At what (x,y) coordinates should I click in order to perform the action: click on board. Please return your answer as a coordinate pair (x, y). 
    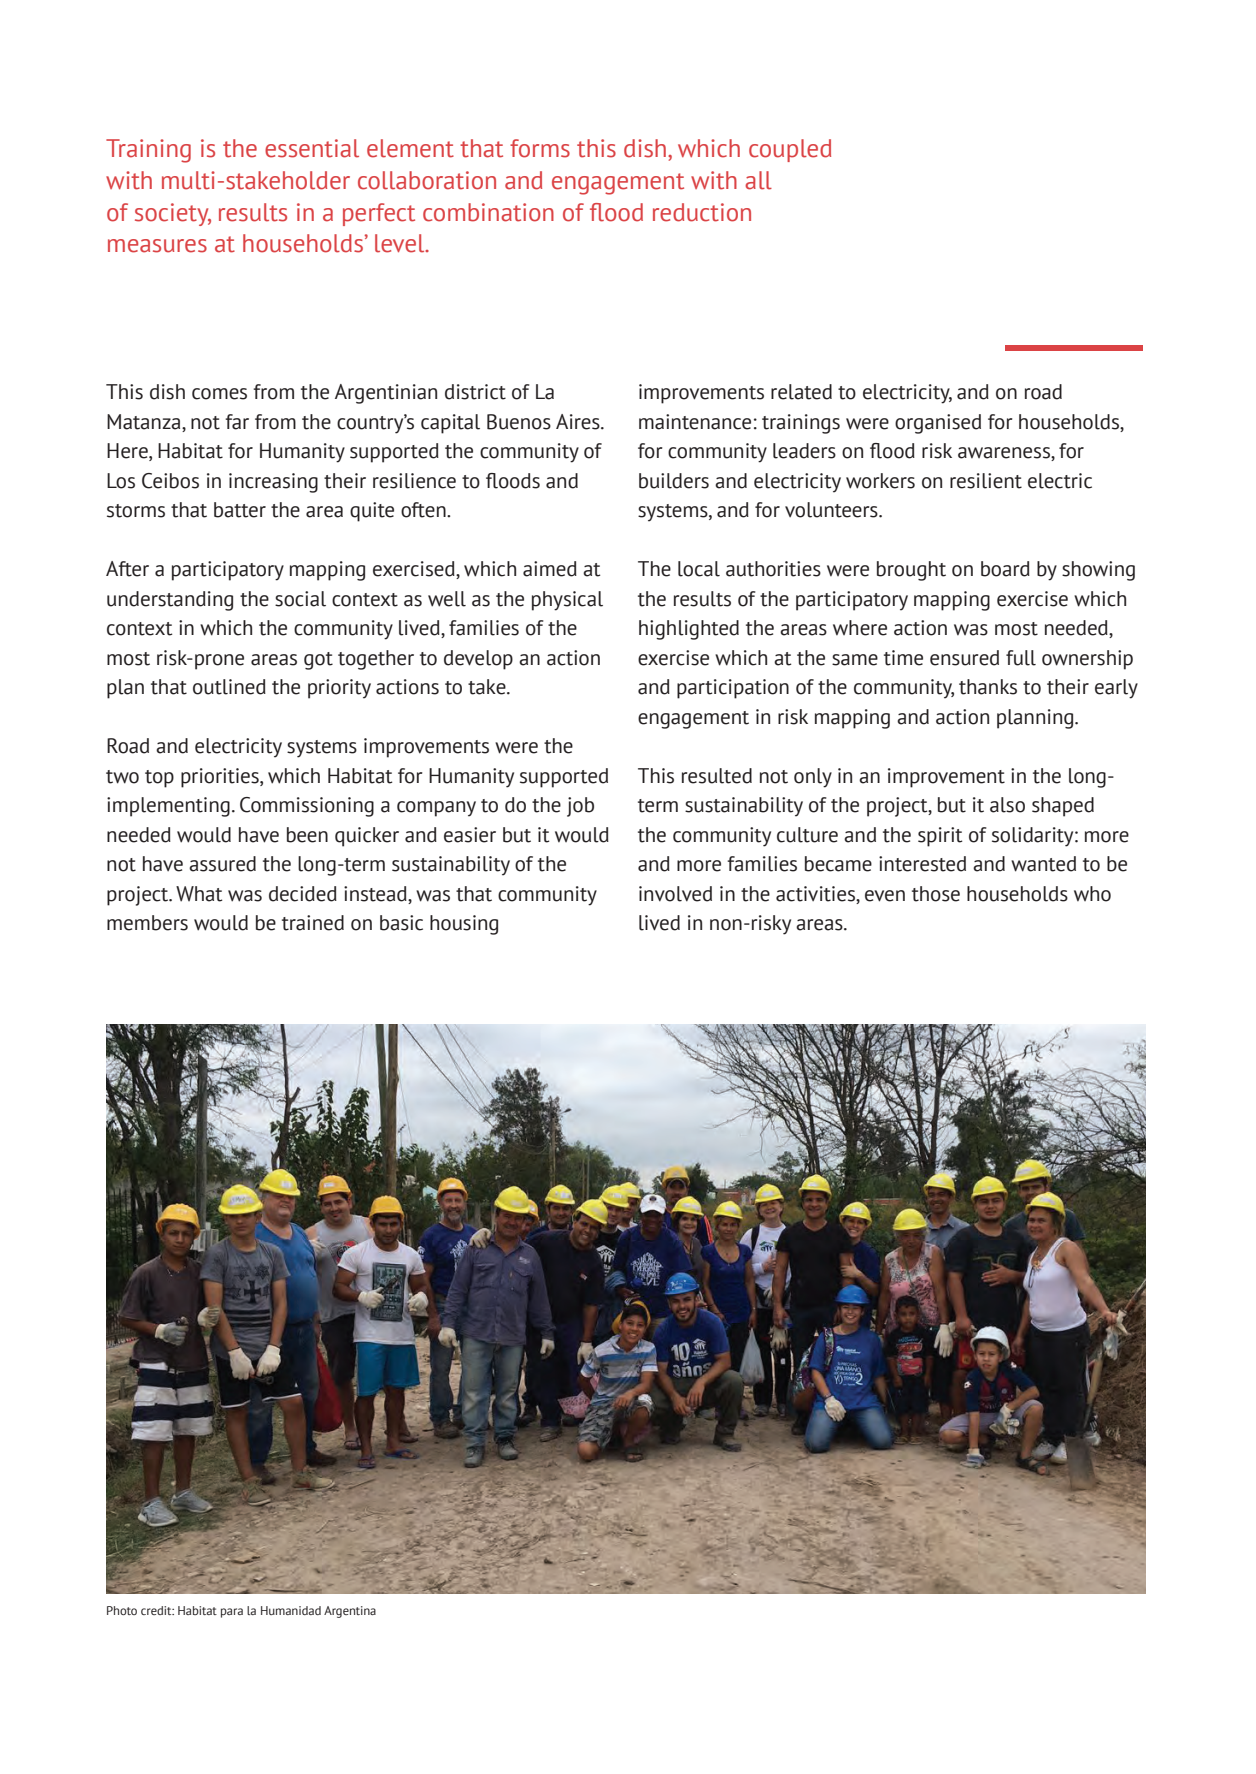
    Looking at the image, I should click on (1005, 569).
